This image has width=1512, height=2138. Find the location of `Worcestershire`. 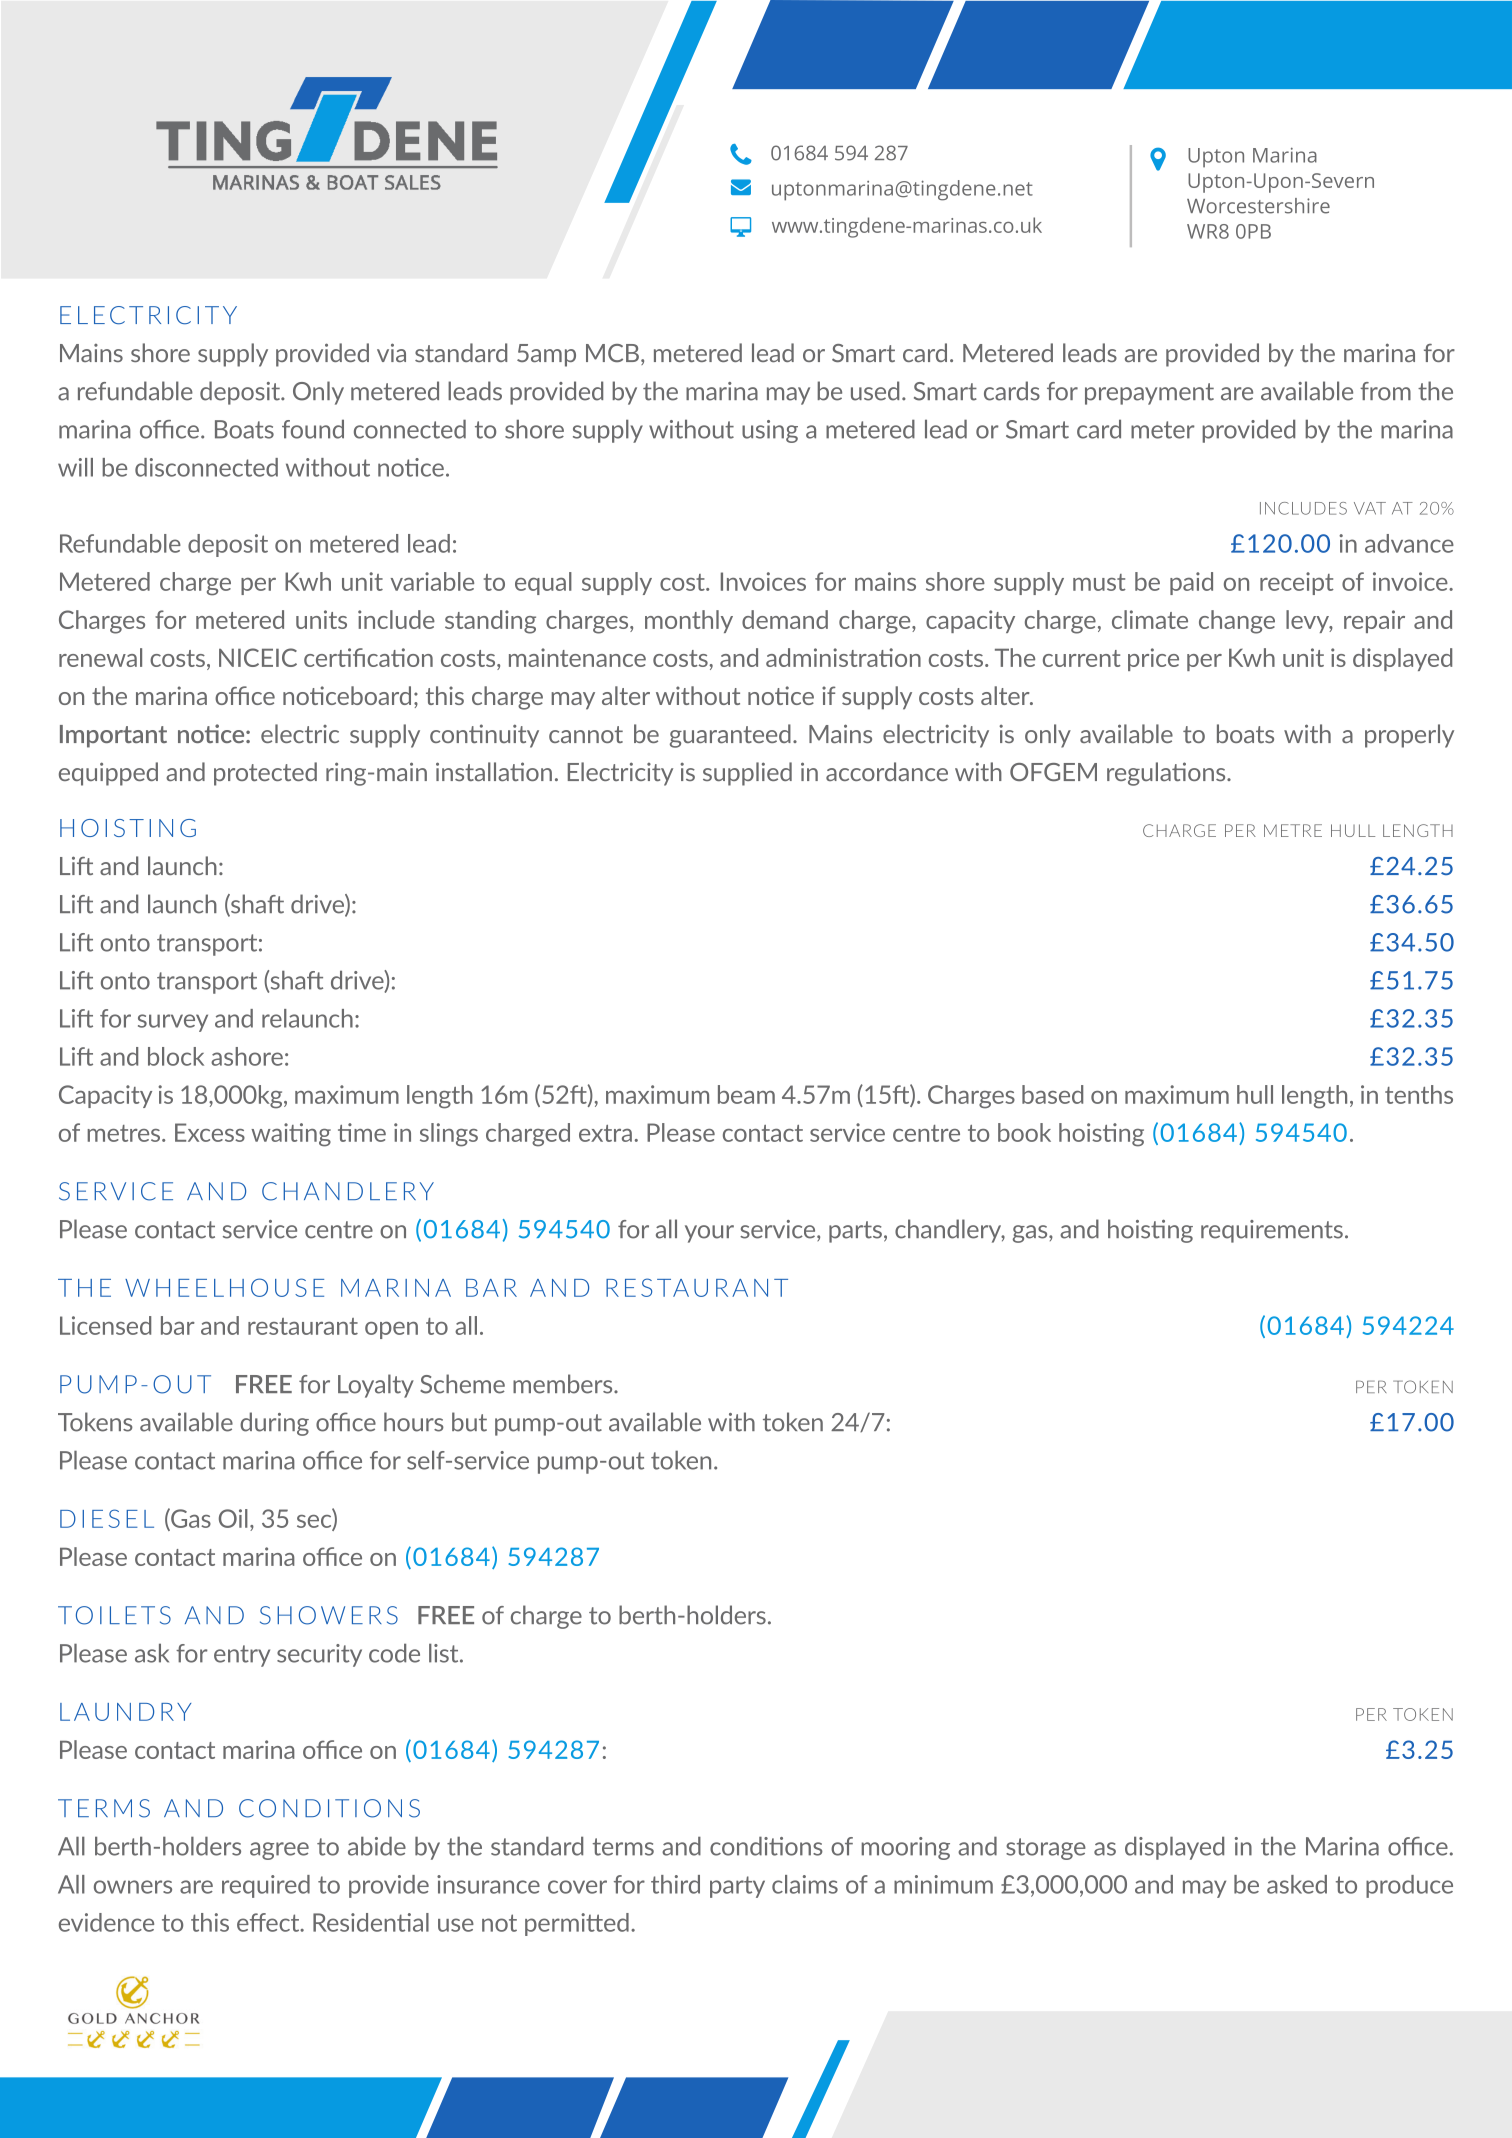

Worcestershire is located at coordinates (1258, 206).
